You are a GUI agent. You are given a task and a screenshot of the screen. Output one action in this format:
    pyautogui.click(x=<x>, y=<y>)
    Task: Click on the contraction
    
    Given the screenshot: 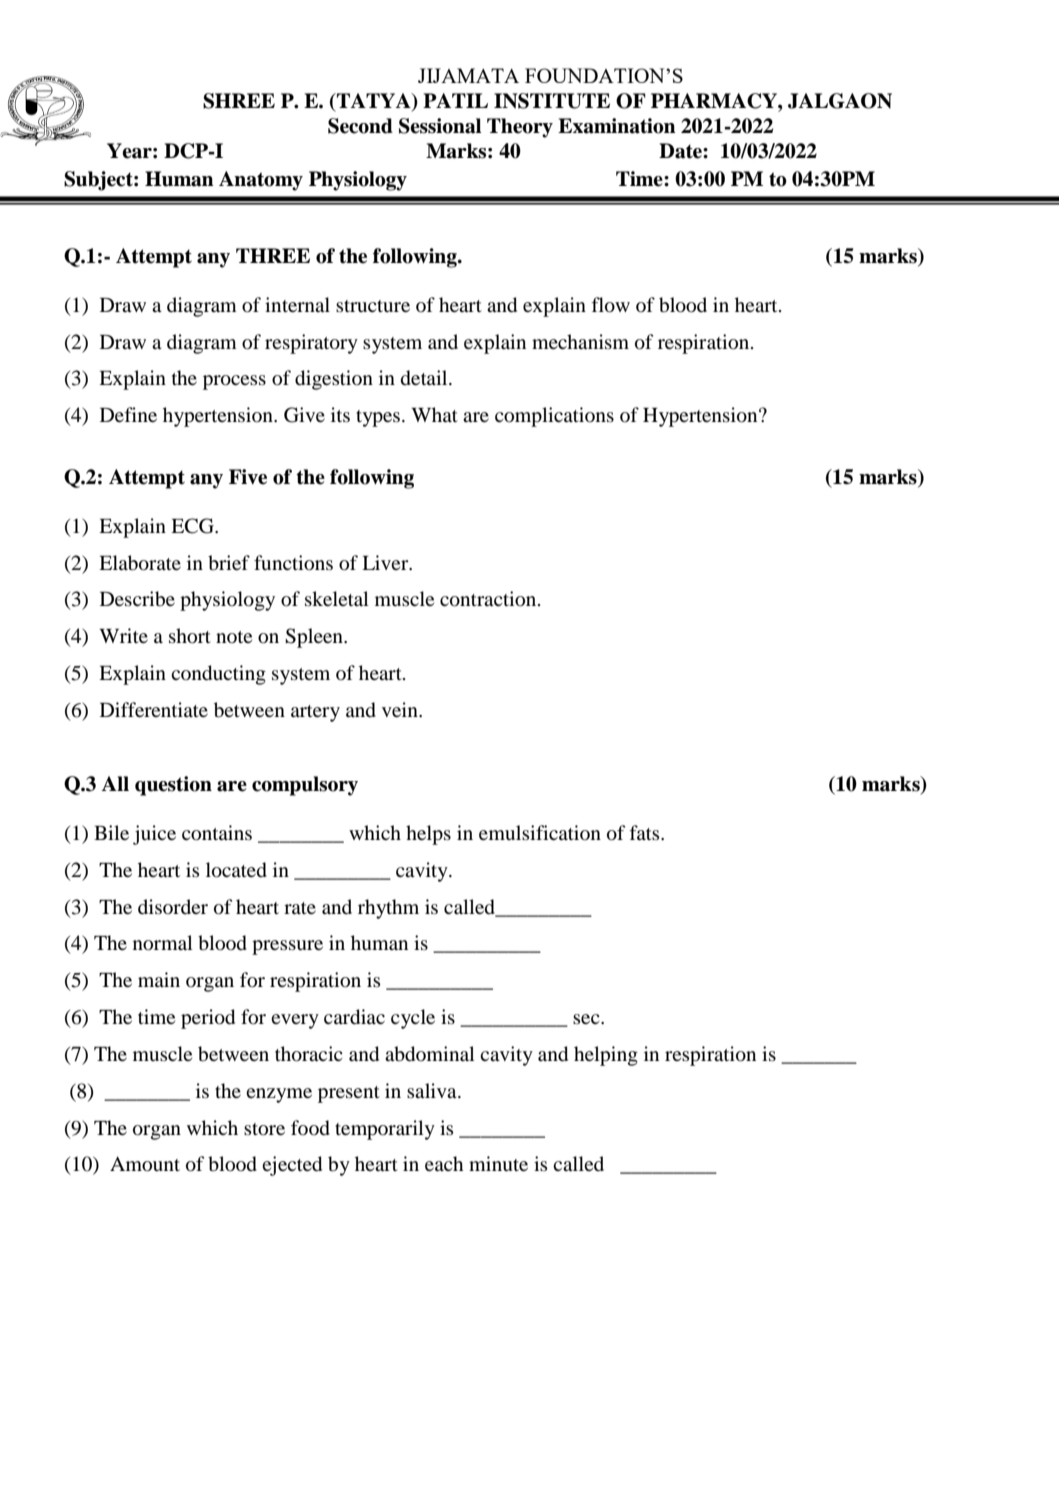 What is the action you would take?
    pyautogui.click(x=489, y=599)
